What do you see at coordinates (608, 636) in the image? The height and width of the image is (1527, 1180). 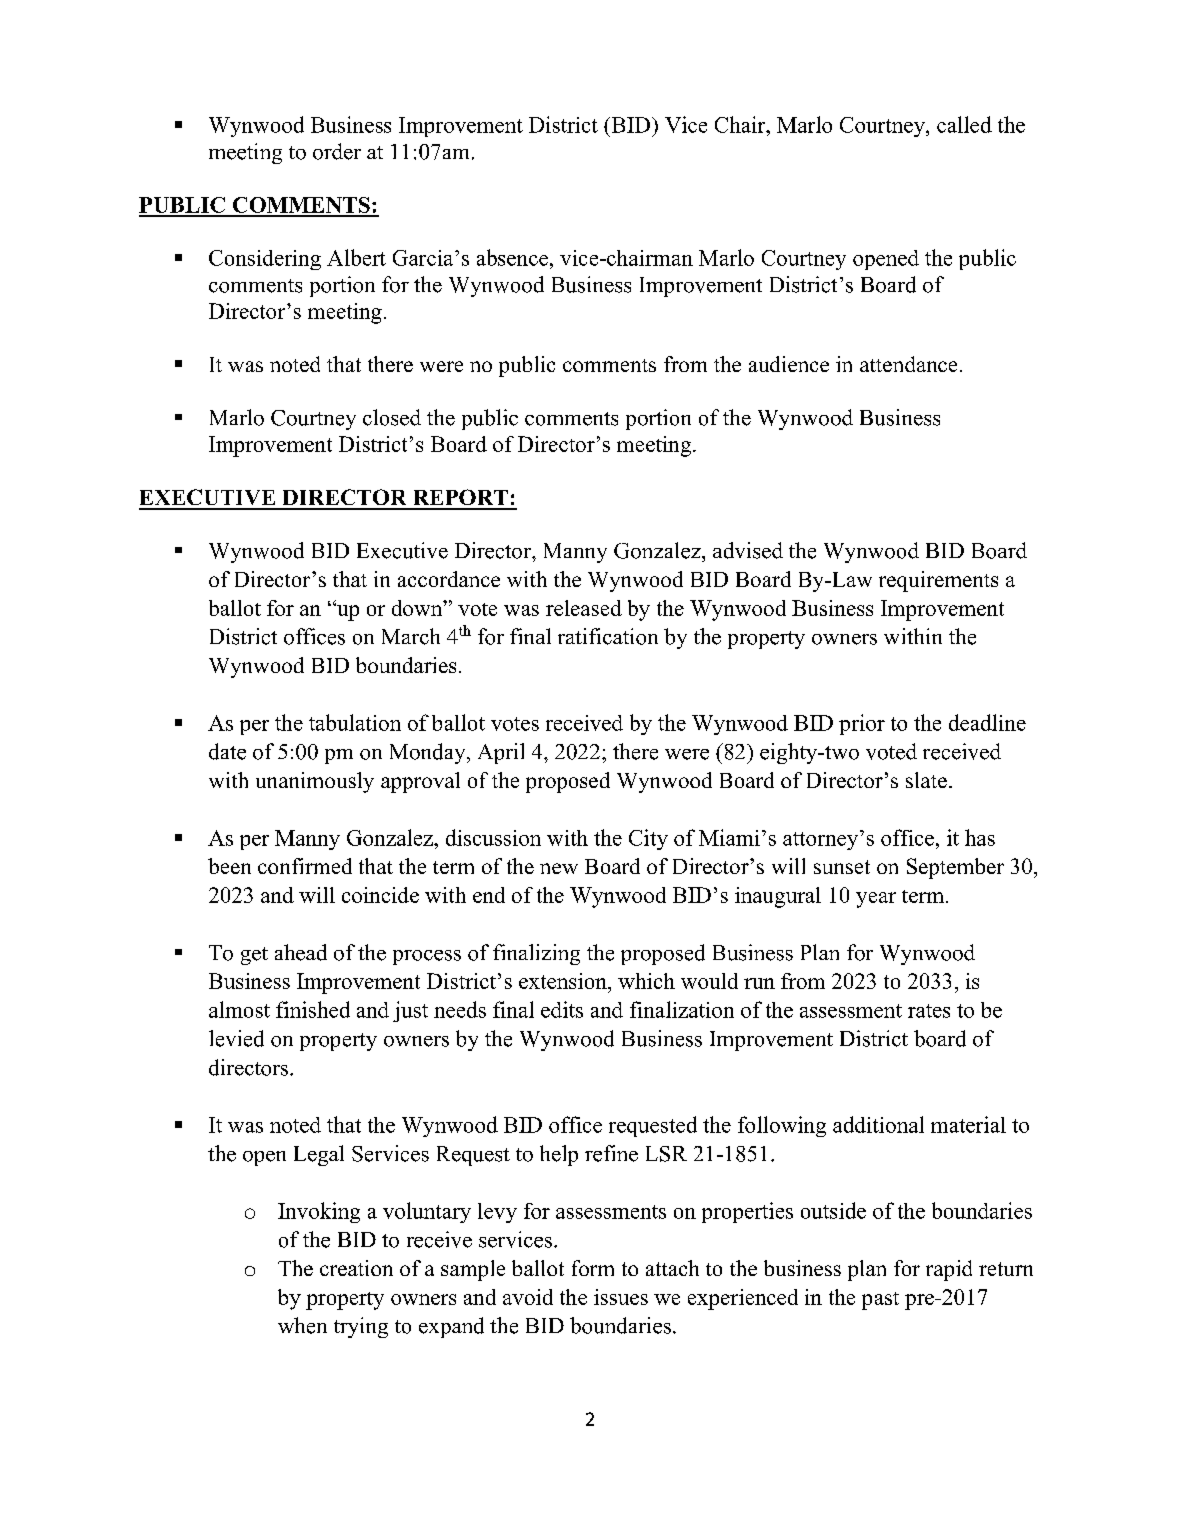 I see `ratification` at bounding box center [608, 636].
